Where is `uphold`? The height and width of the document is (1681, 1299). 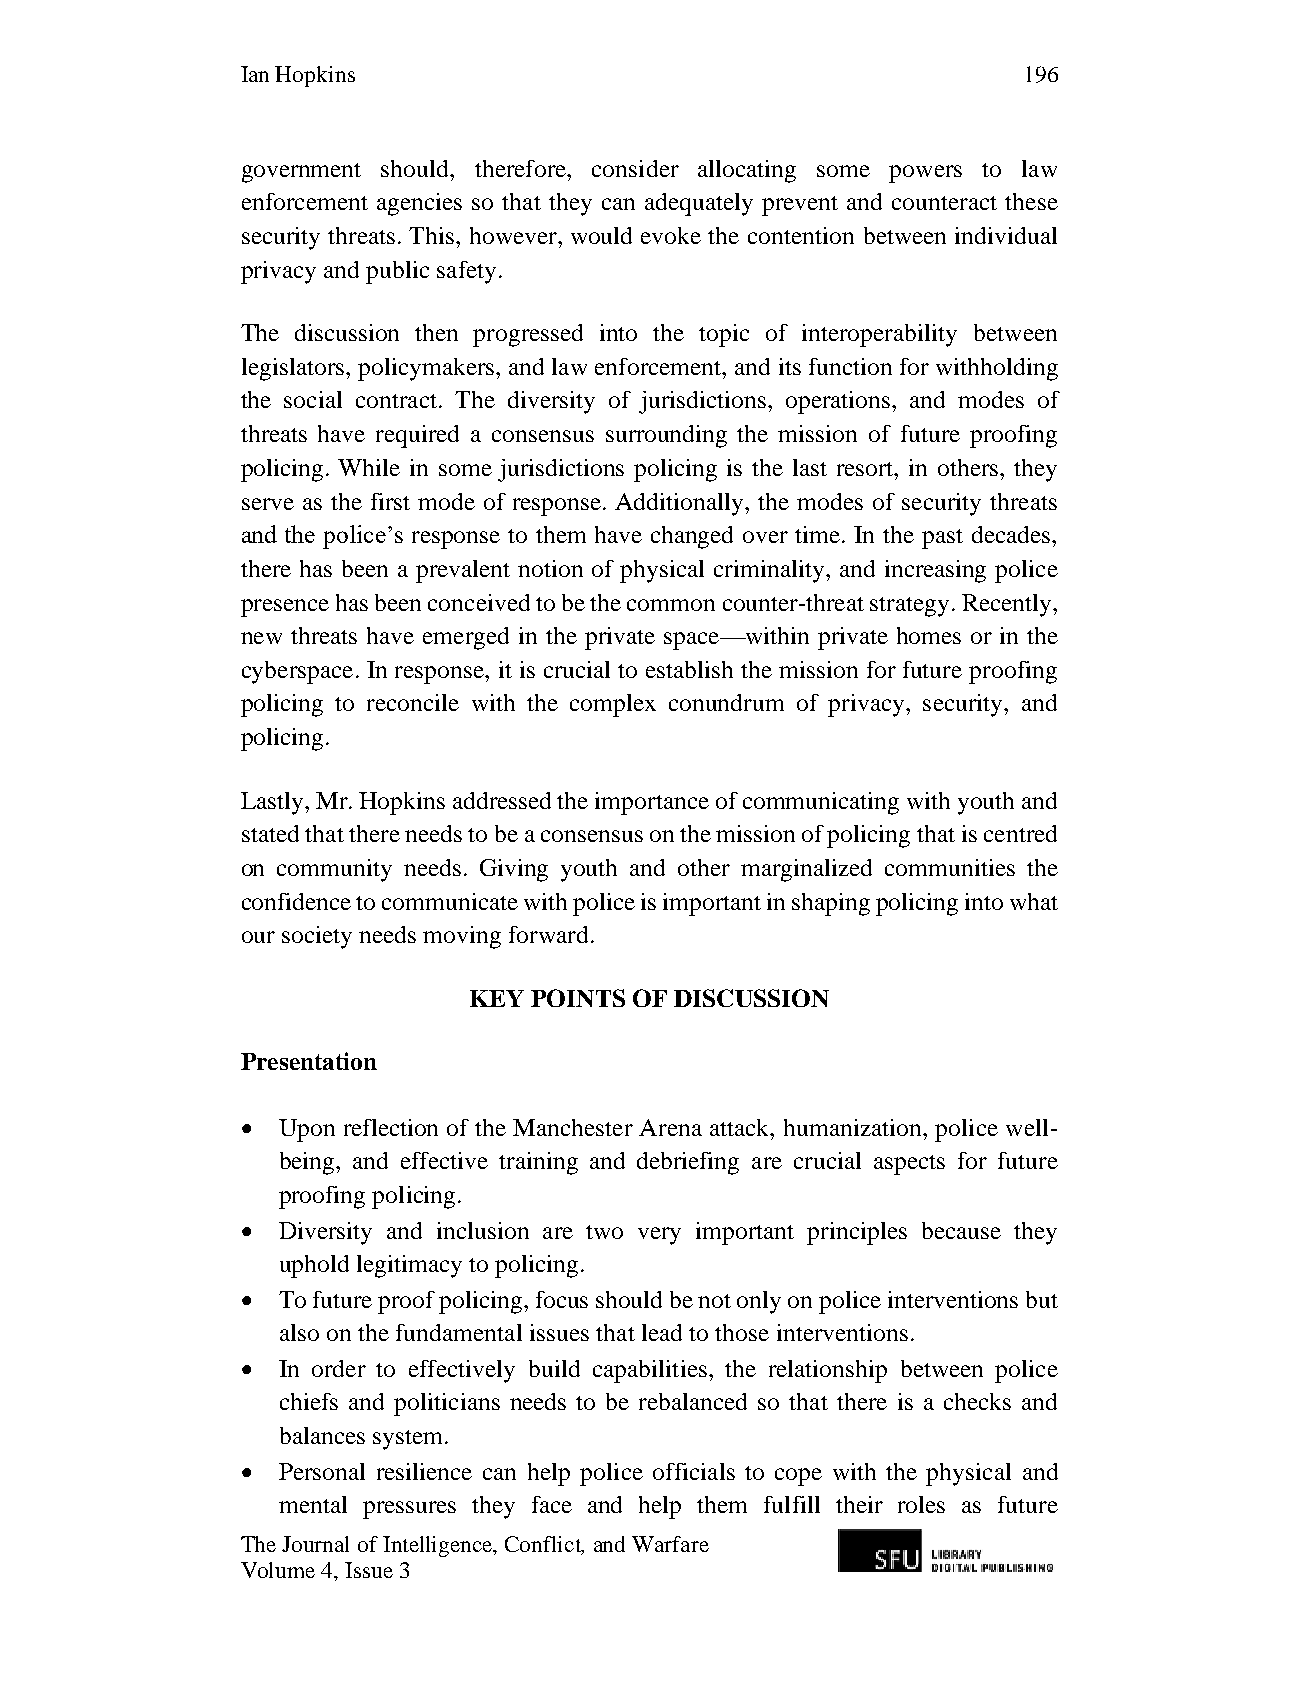
uphold is located at coordinates (314, 1266).
